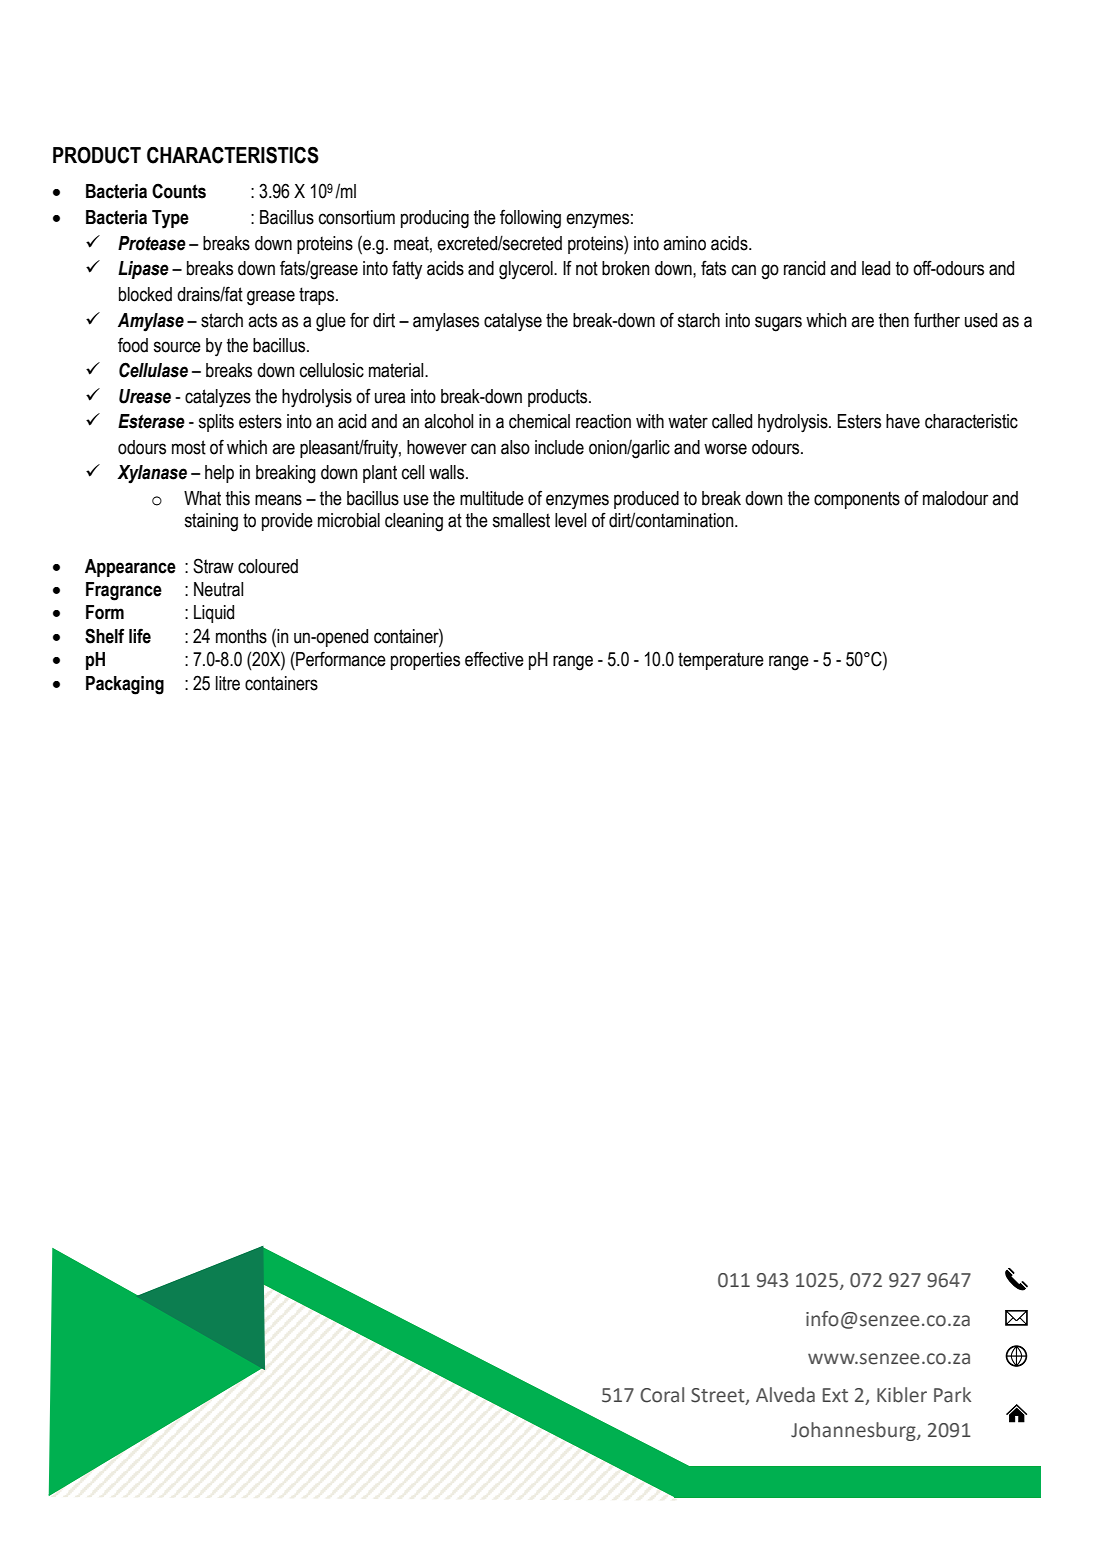 The image size is (1093, 1547). Describe the element at coordinates (425, 661) in the page. I see `properties` at that location.
